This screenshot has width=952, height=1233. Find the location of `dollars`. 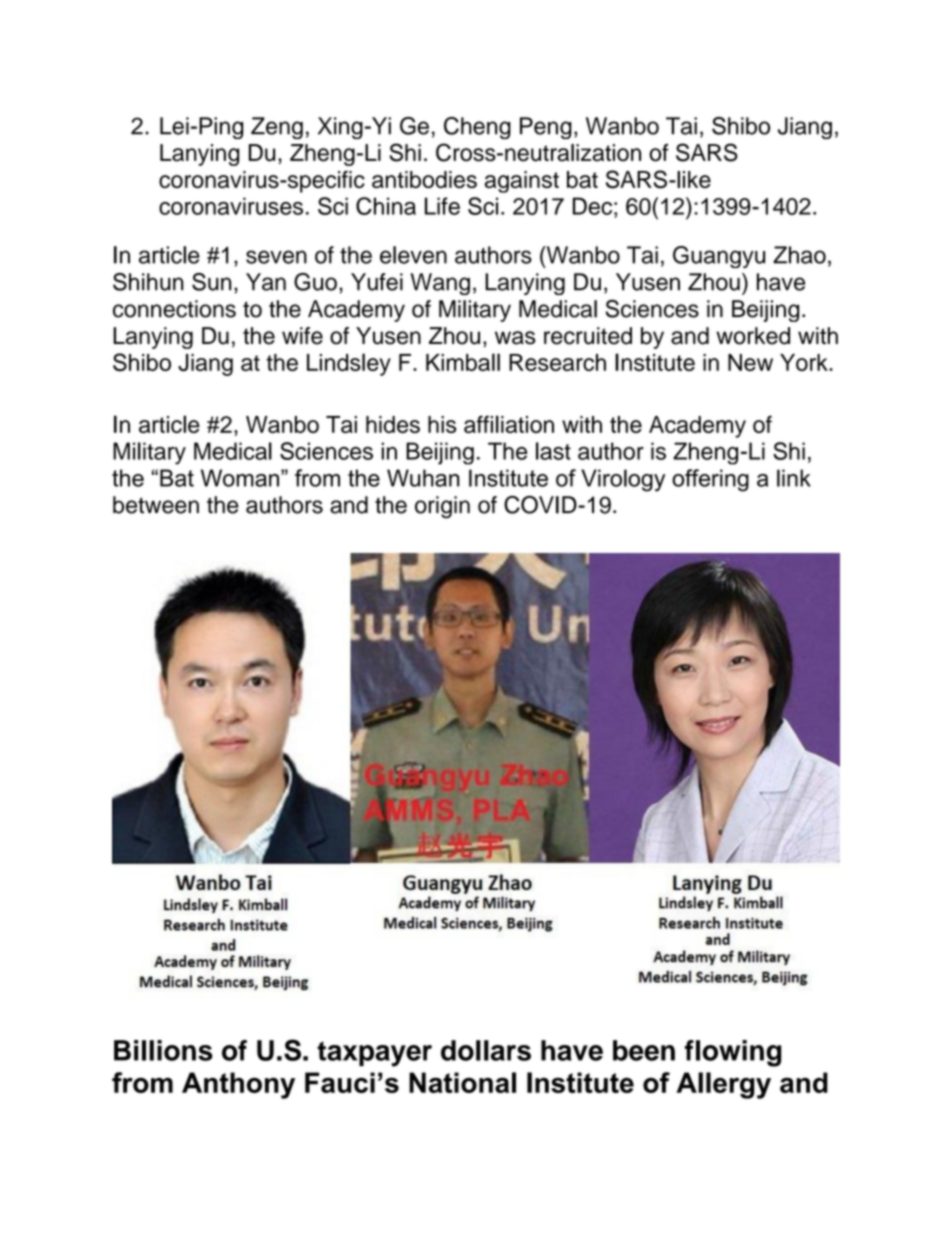

dollars is located at coordinates (486, 1050).
